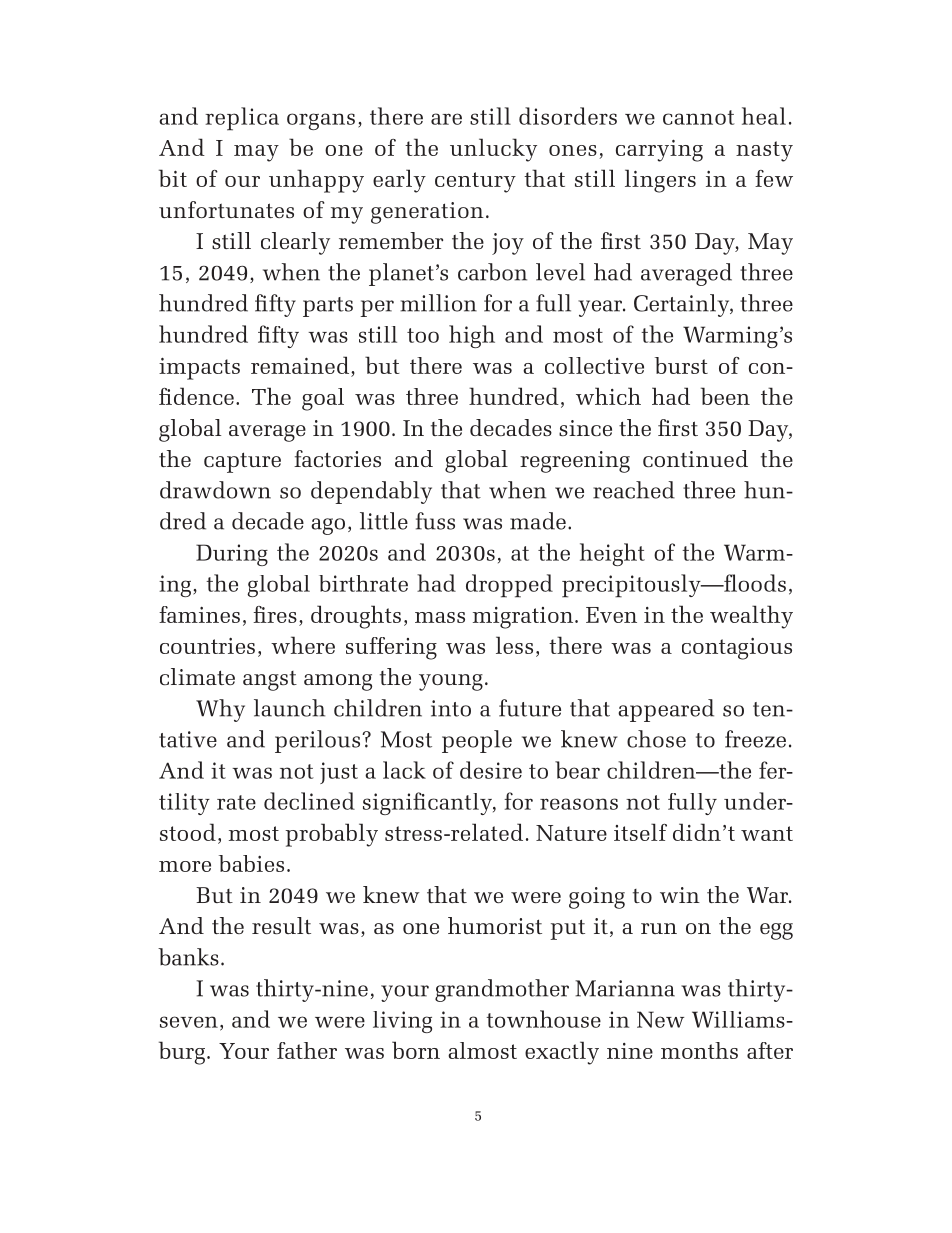  Describe the element at coordinates (695, 458) in the page. I see `continued` at that location.
